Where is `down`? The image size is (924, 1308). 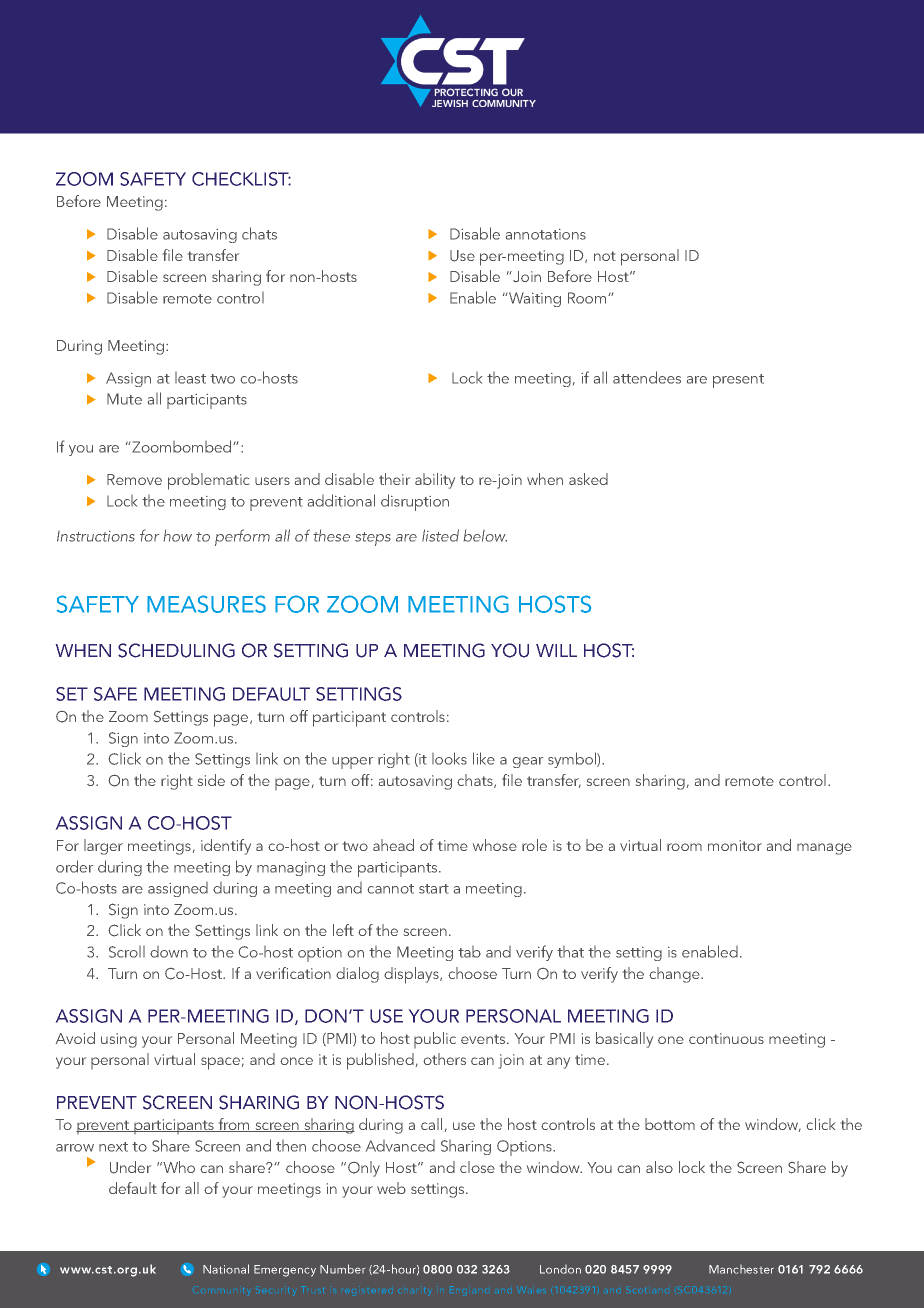
down is located at coordinates (169, 952).
